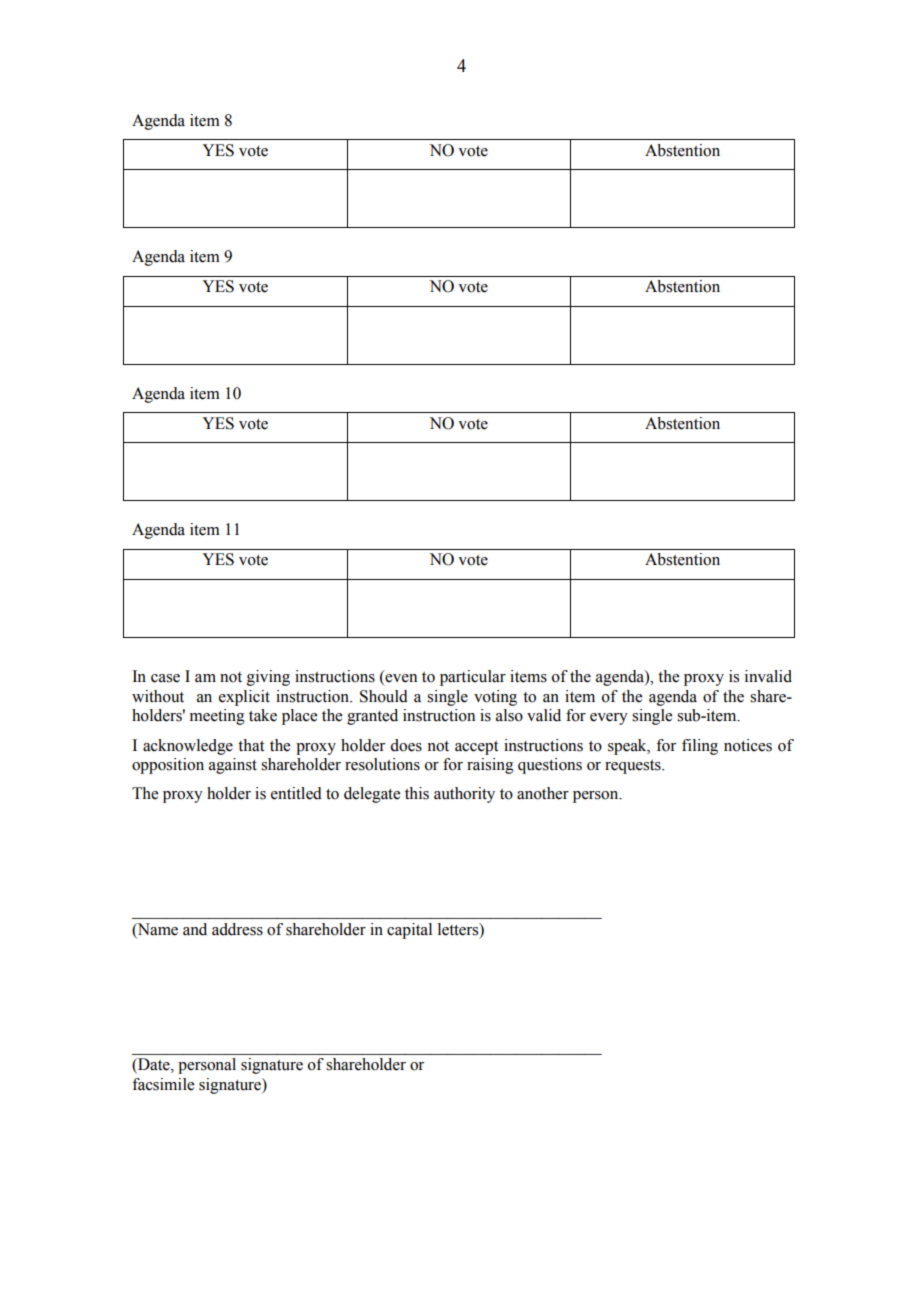 This screenshot has height=1308, width=924. Describe the element at coordinates (372, 795) in the screenshot. I see `delegate` at that location.
